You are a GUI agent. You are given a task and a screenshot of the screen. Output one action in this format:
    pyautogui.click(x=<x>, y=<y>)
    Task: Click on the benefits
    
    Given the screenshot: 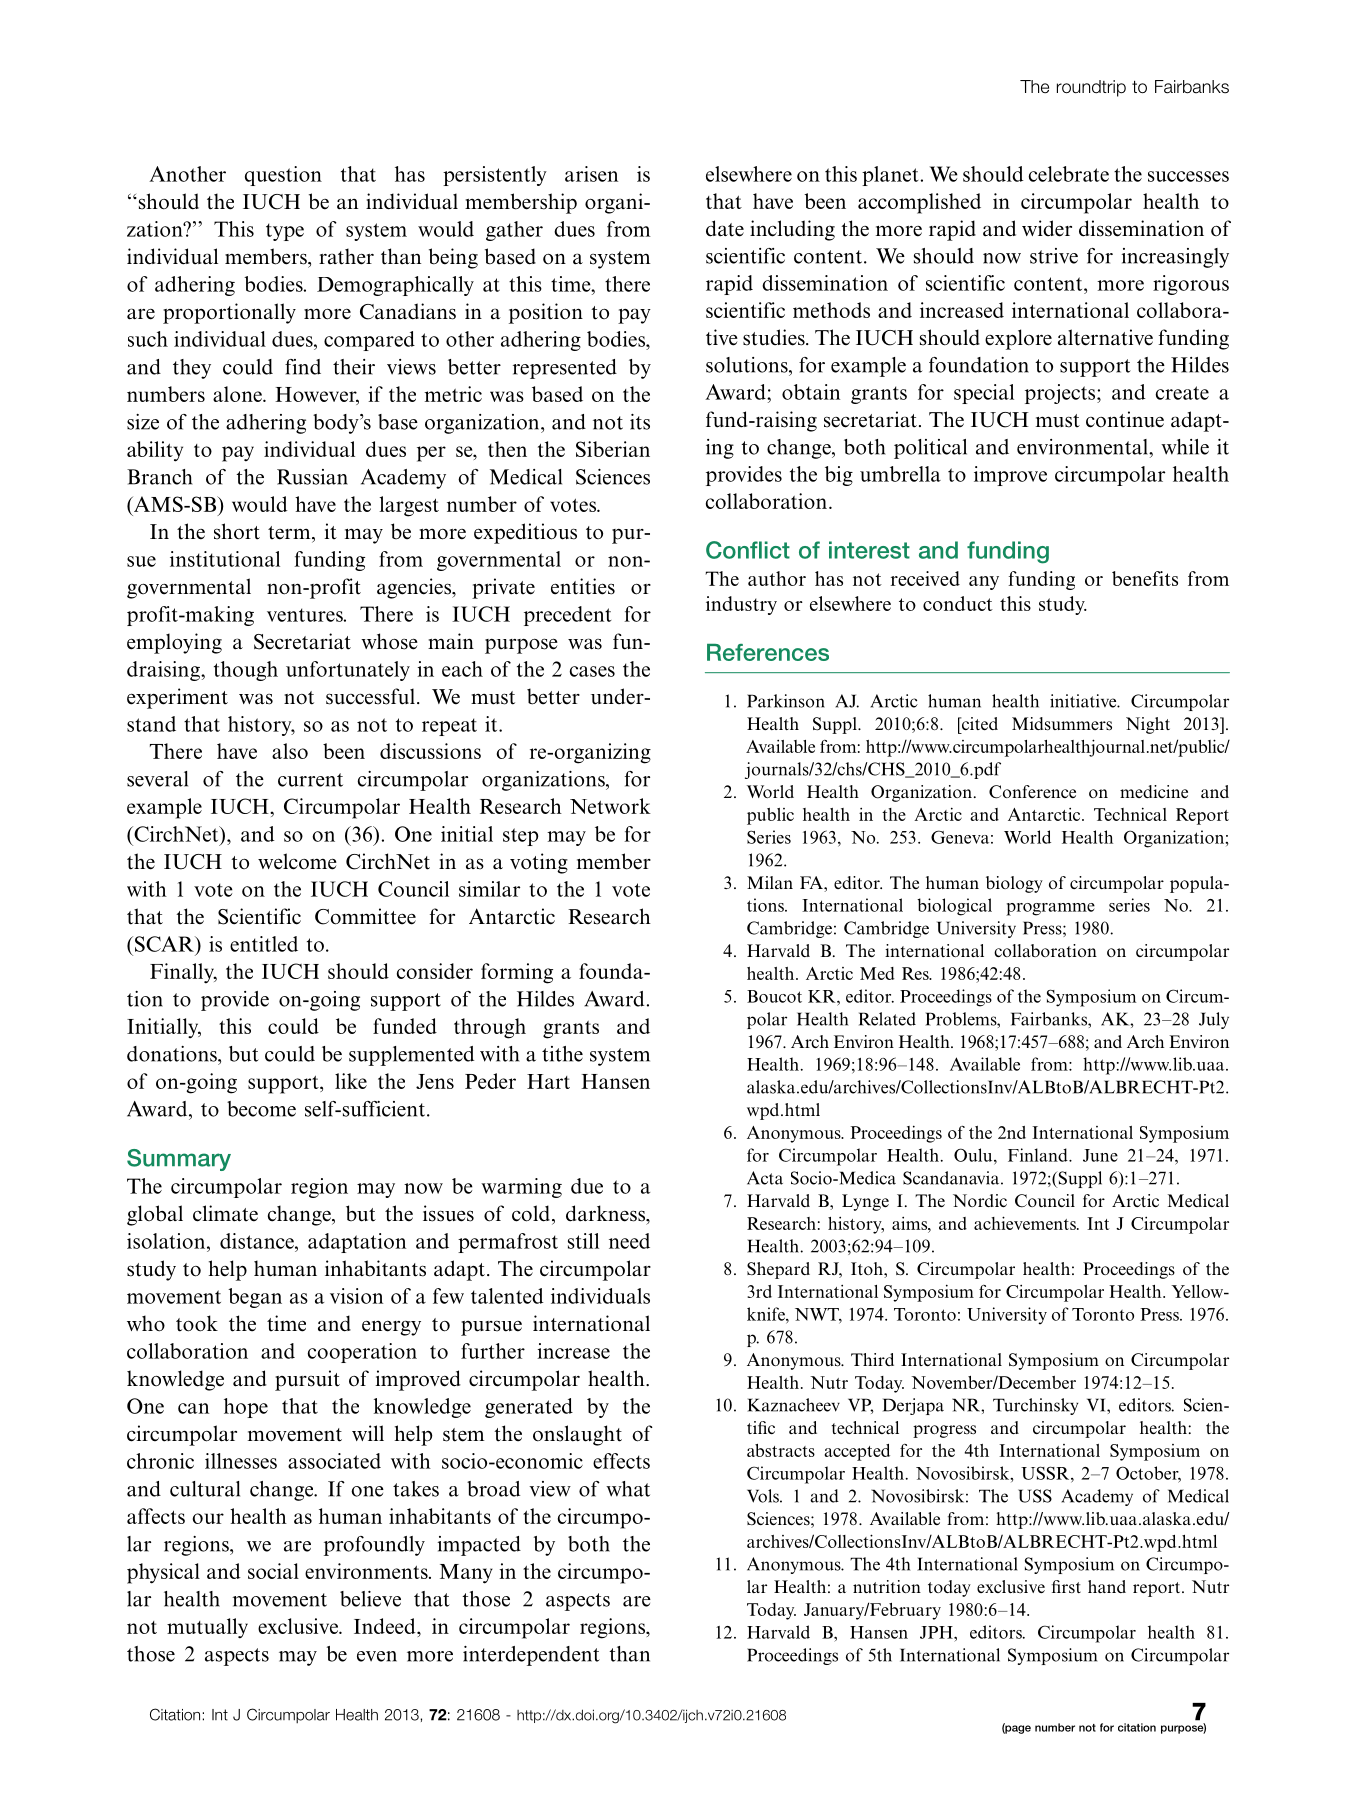 What is the action you would take?
    pyautogui.click(x=1145, y=578)
